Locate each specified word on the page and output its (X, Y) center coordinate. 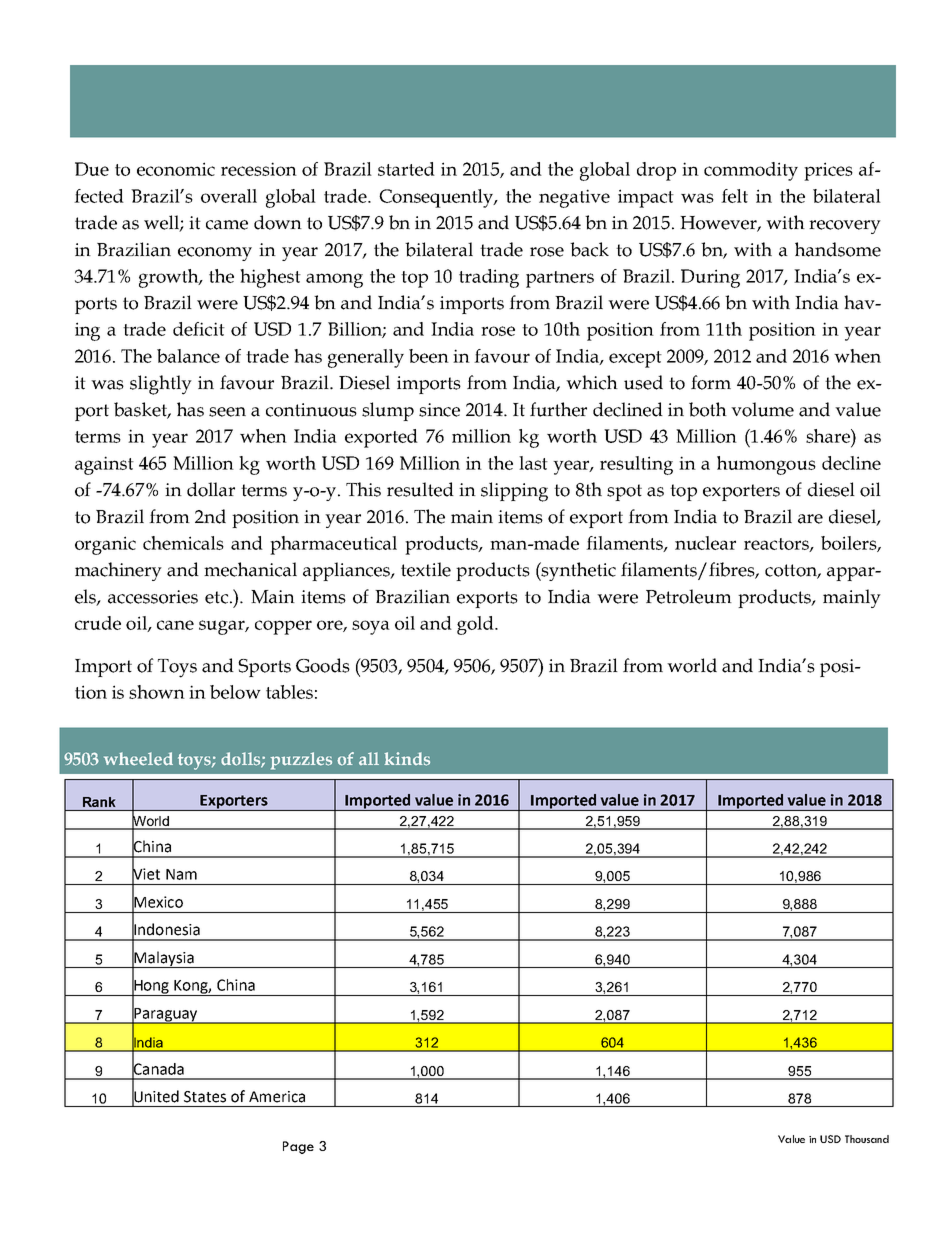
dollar (211, 489)
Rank (99, 802)
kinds (407, 759)
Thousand (867, 1139)
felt (734, 196)
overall (229, 196)
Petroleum (689, 596)
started (406, 169)
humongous (766, 465)
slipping (514, 492)
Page (298, 1147)
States (205, 1097)
